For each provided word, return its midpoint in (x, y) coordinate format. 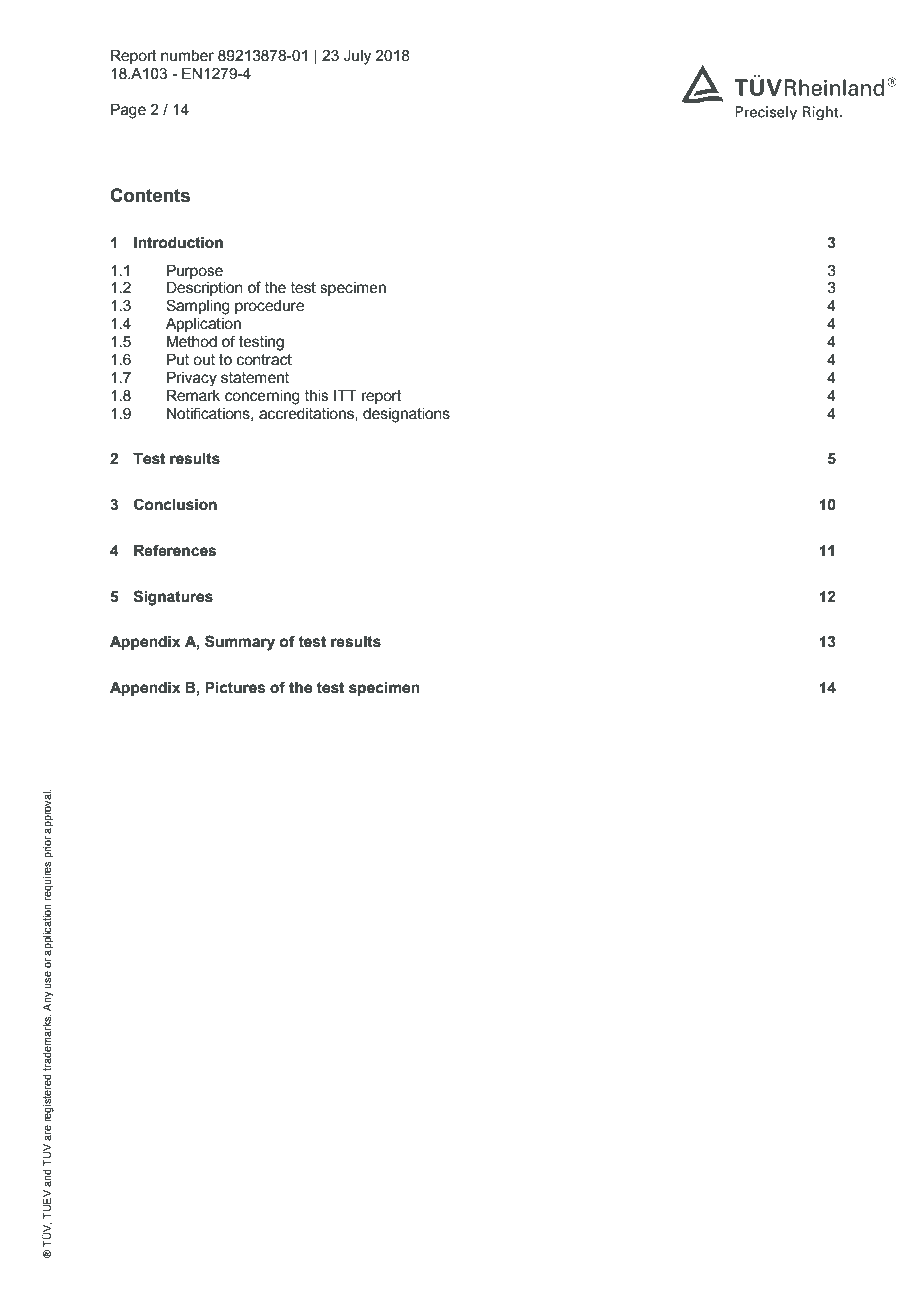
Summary (240, 643)
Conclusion (175, 504)
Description (205, 289)
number (187, 56)
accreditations (307, 414)
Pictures (235, 688)
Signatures (173, 598)
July (357, 57)
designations (406, 415)
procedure (269, 307)
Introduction (178, 243)
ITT (345, 395)
